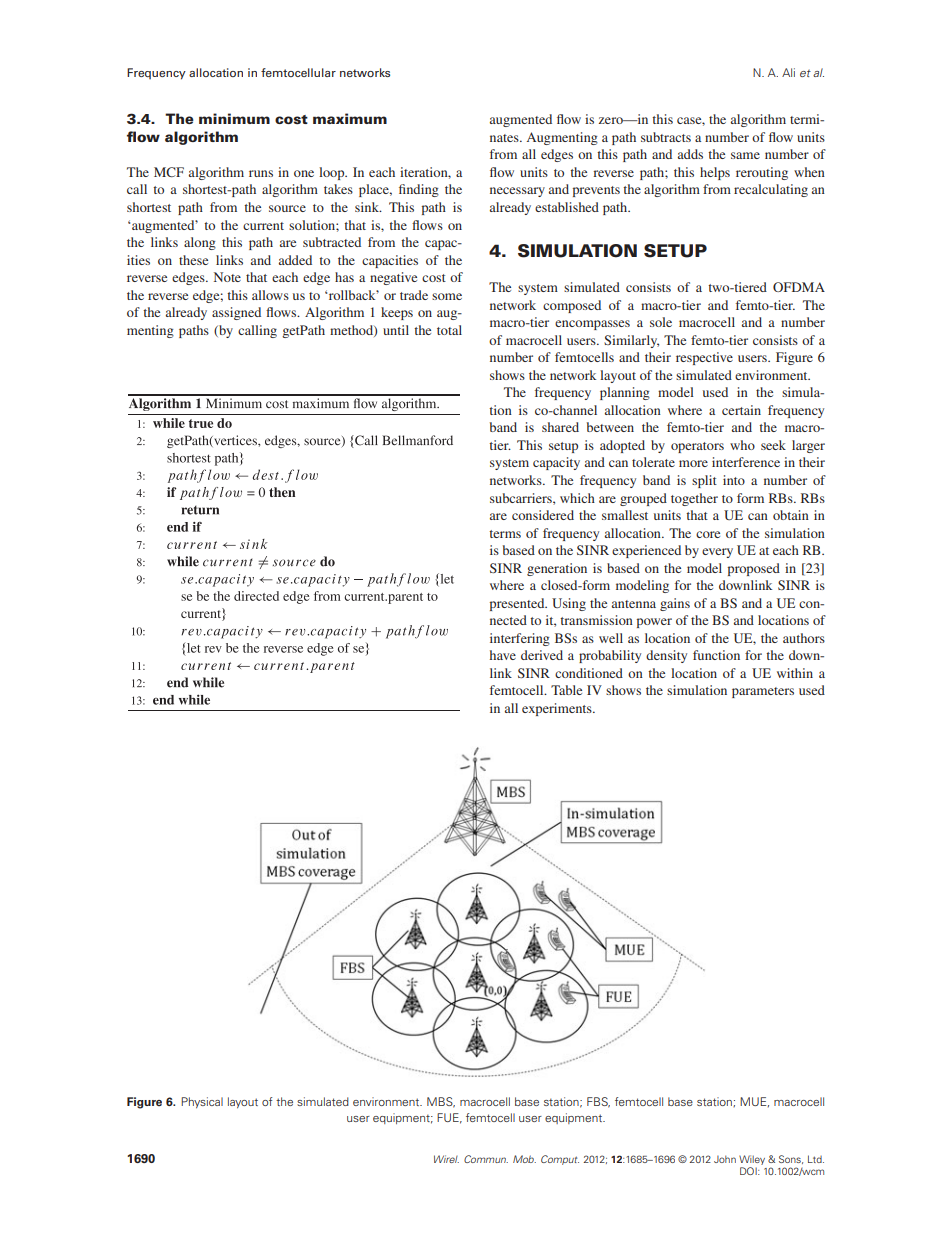 The image size is (952, 1251). Describe the element at coordinates (763, 692) in the screenshot. I see `parameters` at that location.
